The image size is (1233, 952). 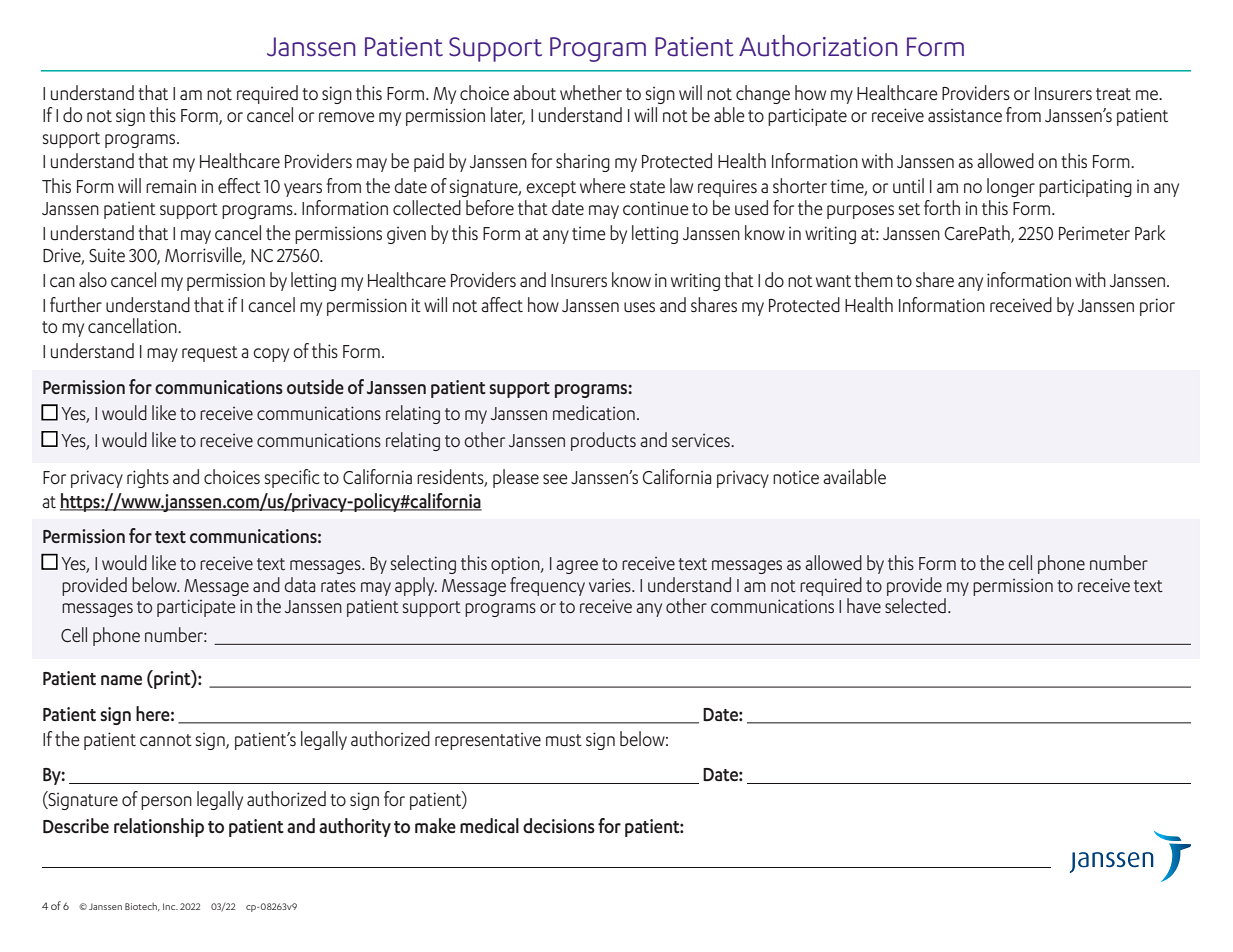 I want to click on rights, so click(x=148, y=478).
